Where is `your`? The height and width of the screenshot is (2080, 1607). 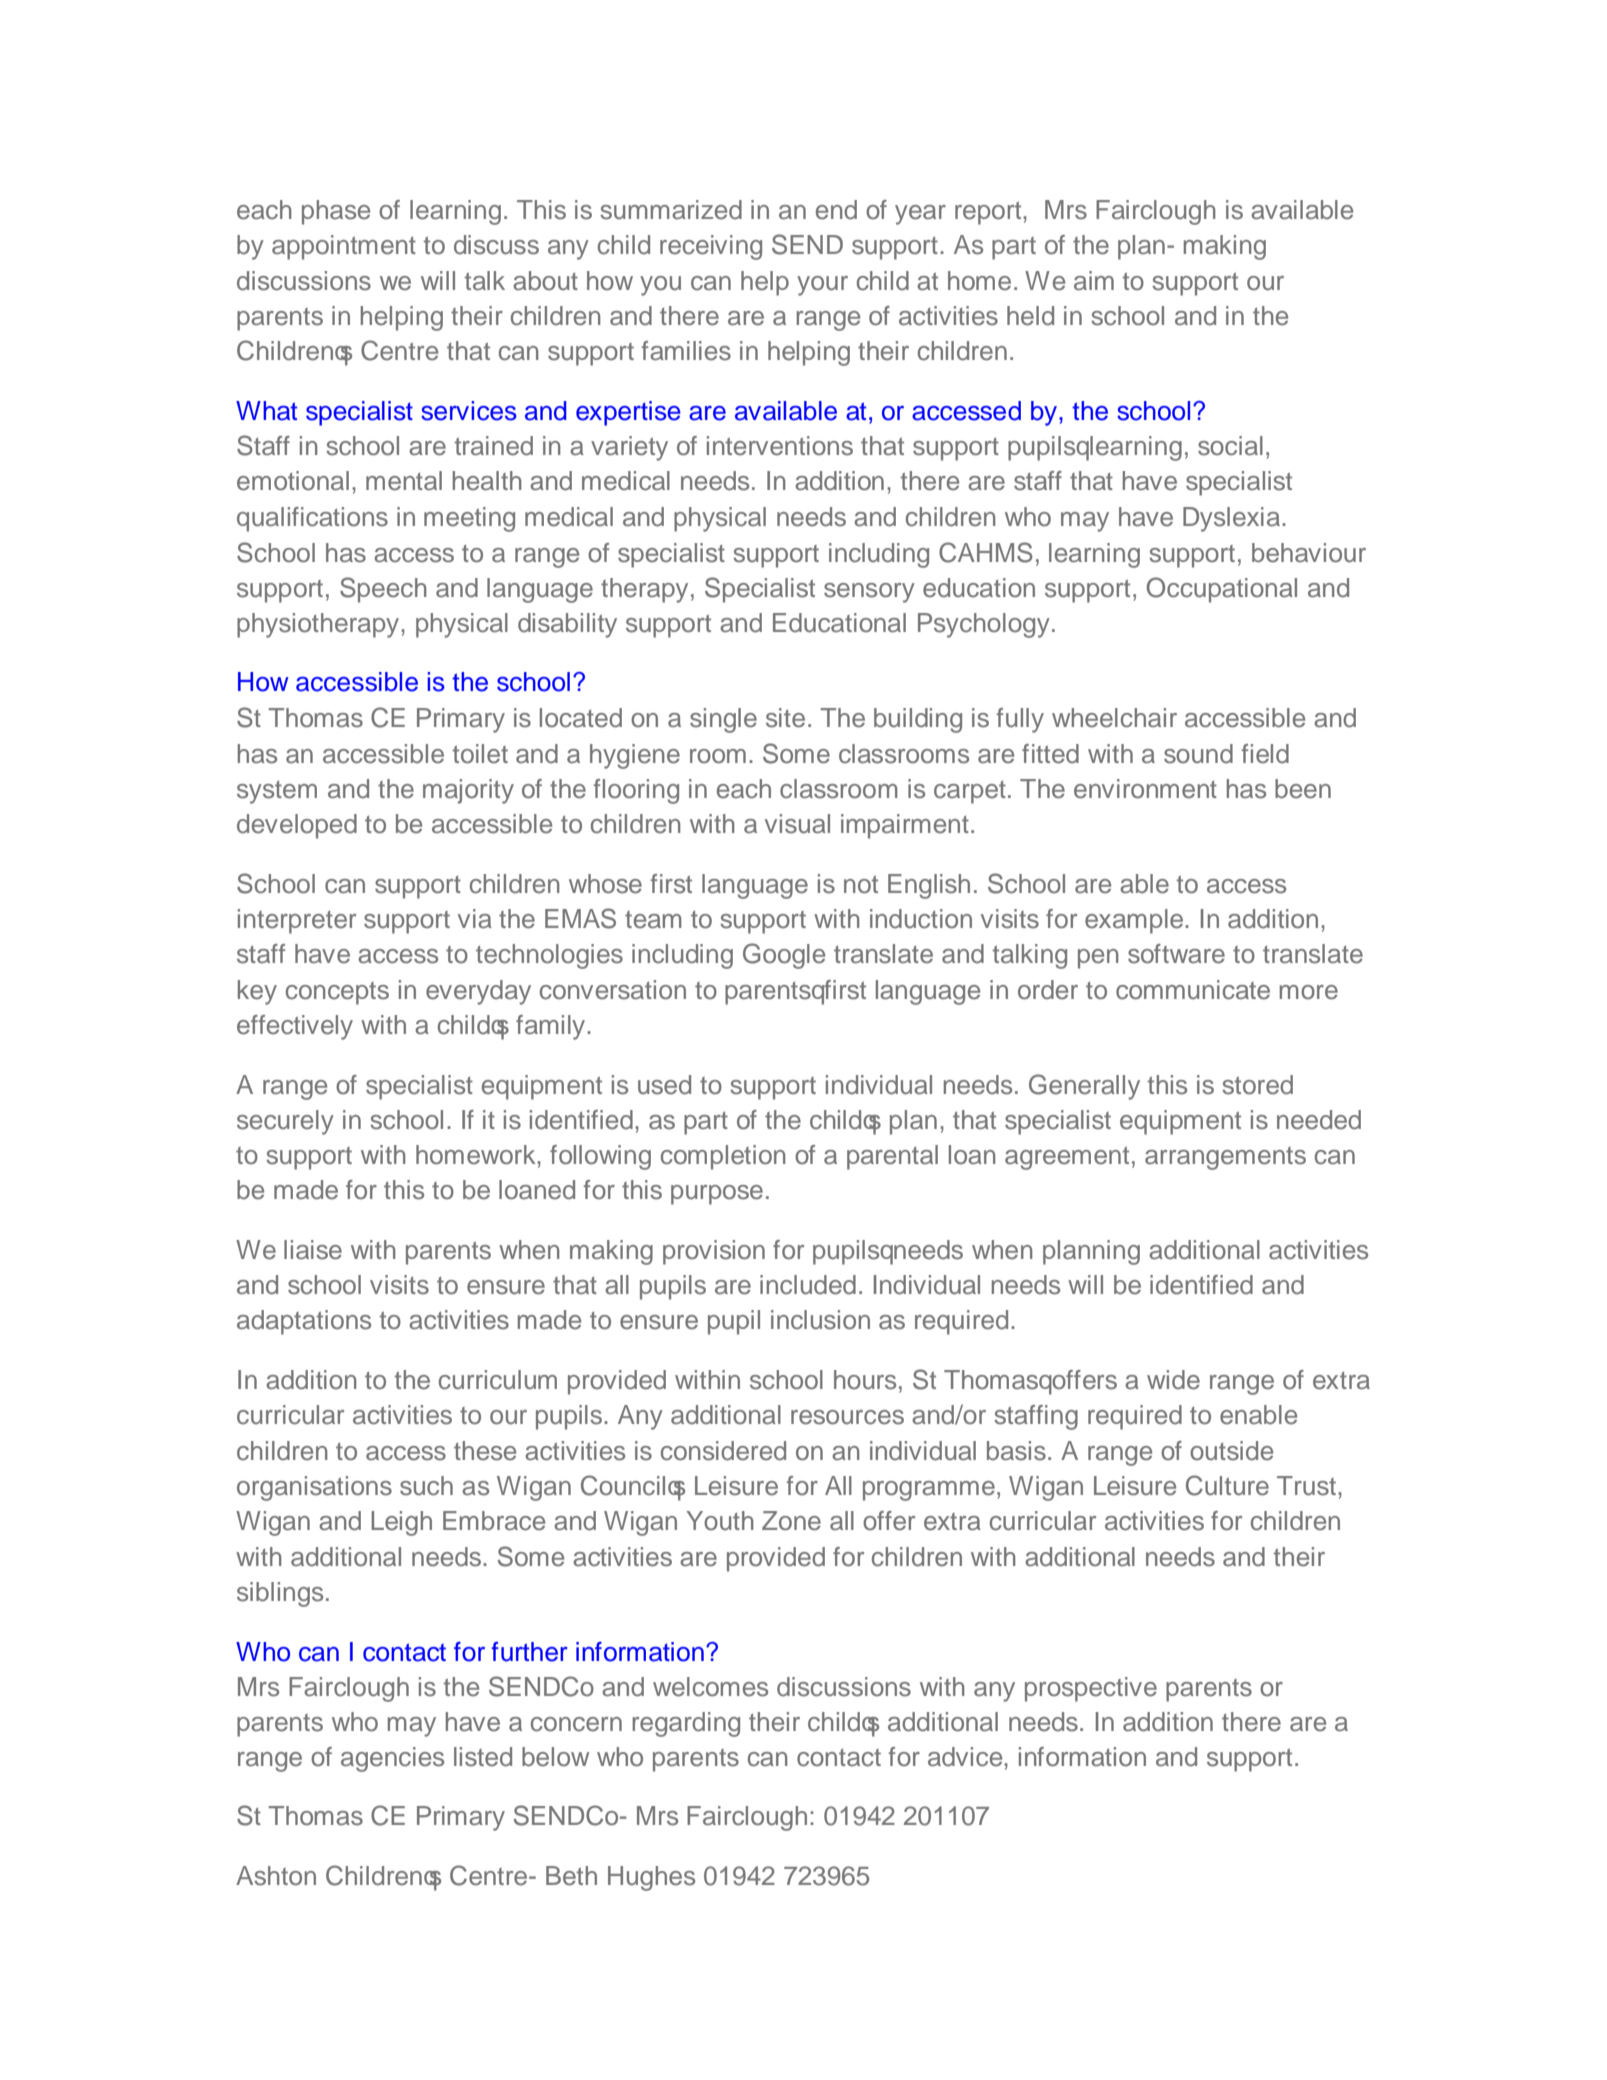 your is located at coordinates (822, 286).
